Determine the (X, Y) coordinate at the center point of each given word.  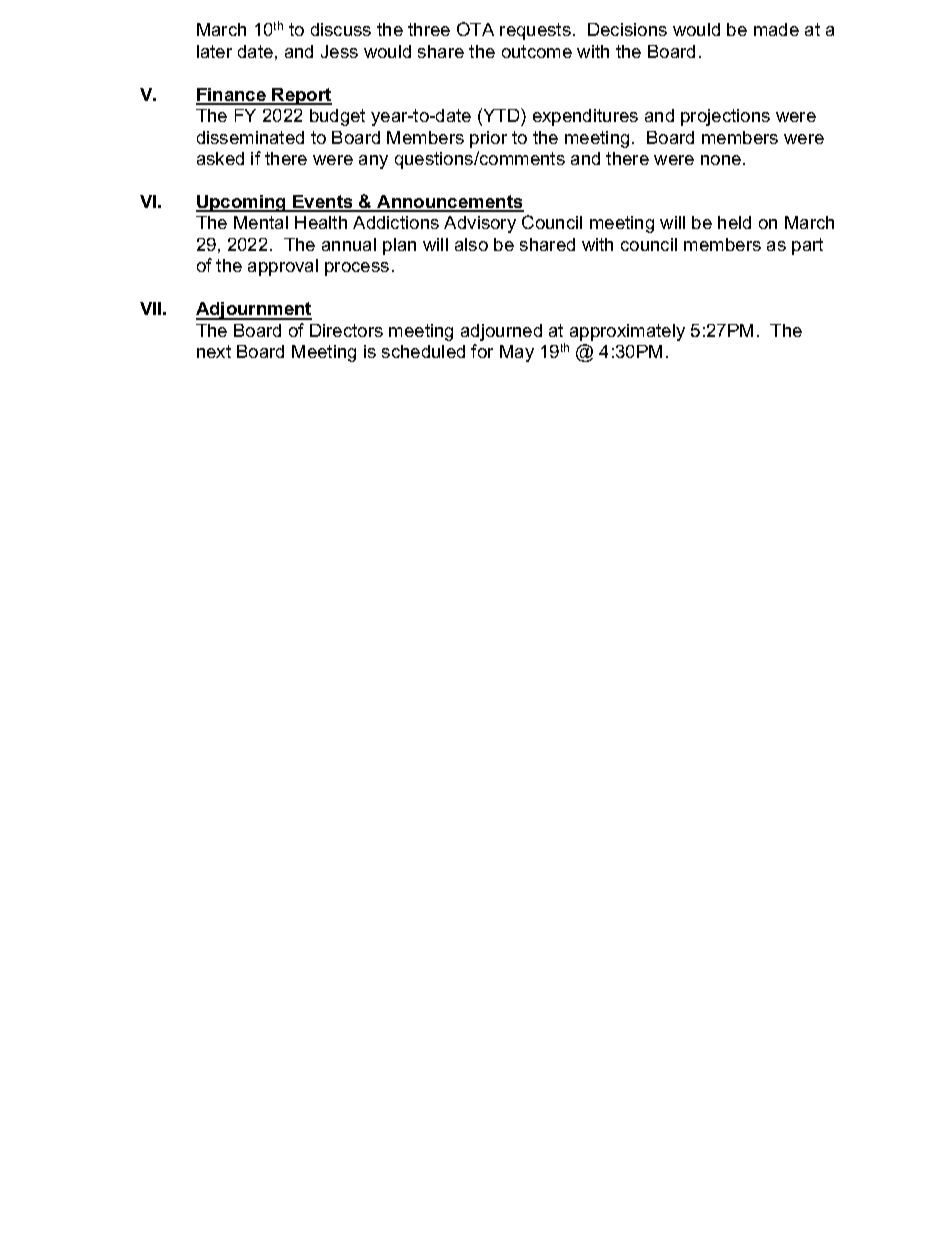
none (721, 160)
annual (349, 244)
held (734, 222)
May (517, 353)
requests (535, 31)
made (776, 29)
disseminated (250, 137)
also (471, 244)
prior (488, 139)
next (214, 351)
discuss (341, 29)
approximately (627, 332)
